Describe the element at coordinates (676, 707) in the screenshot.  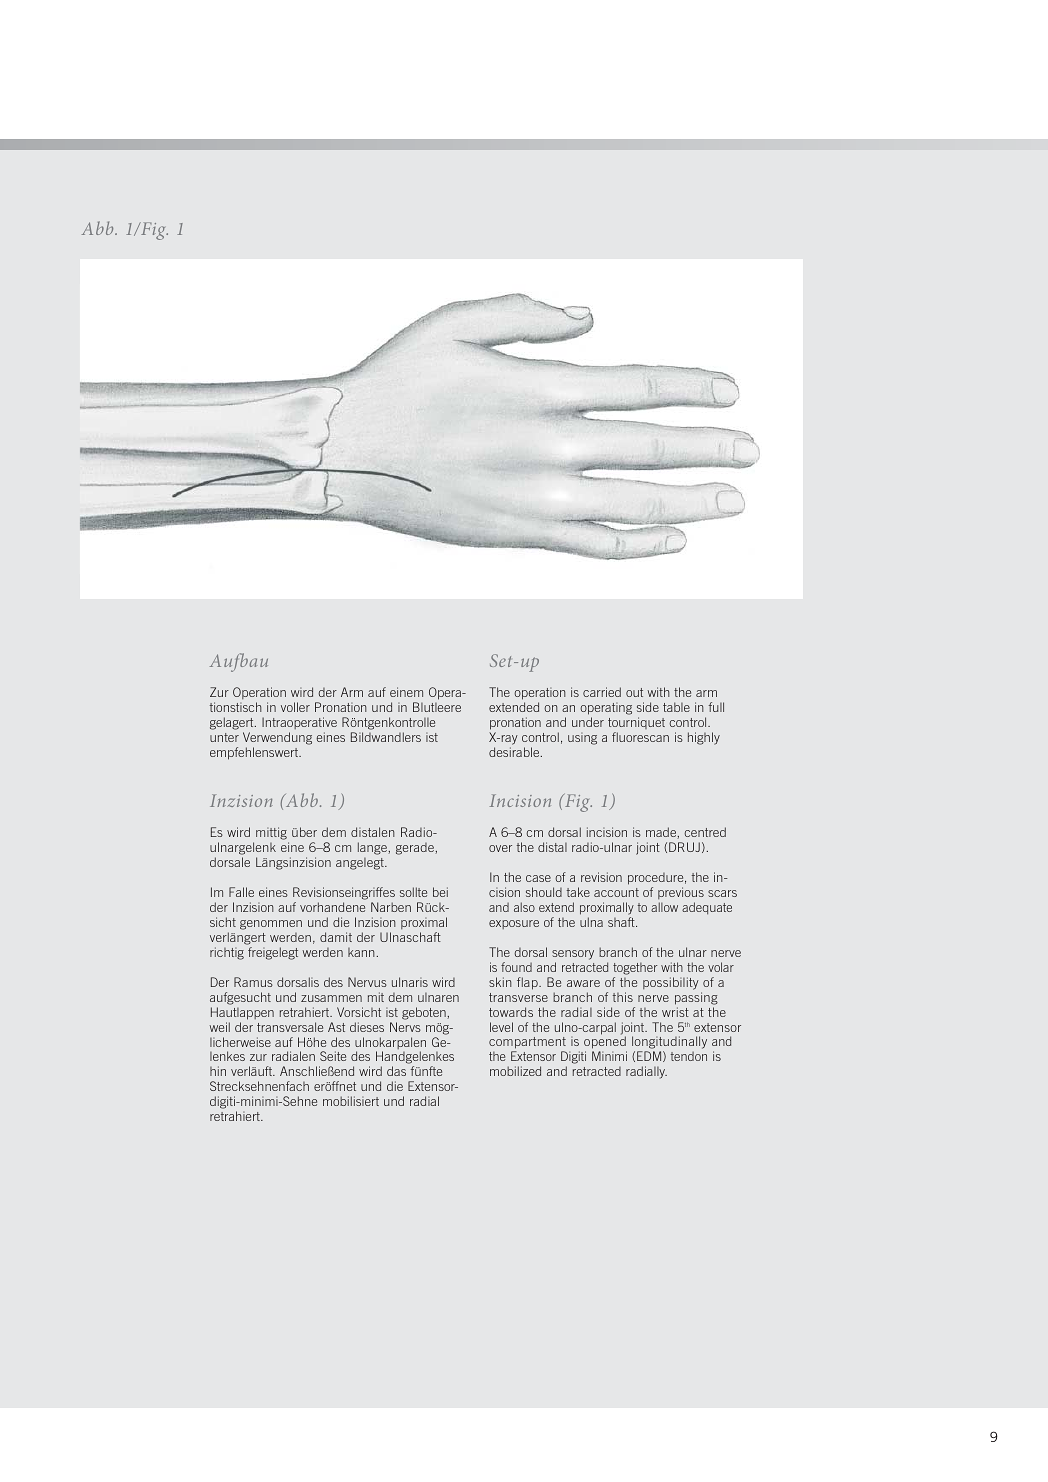
I see `table` at that location.
